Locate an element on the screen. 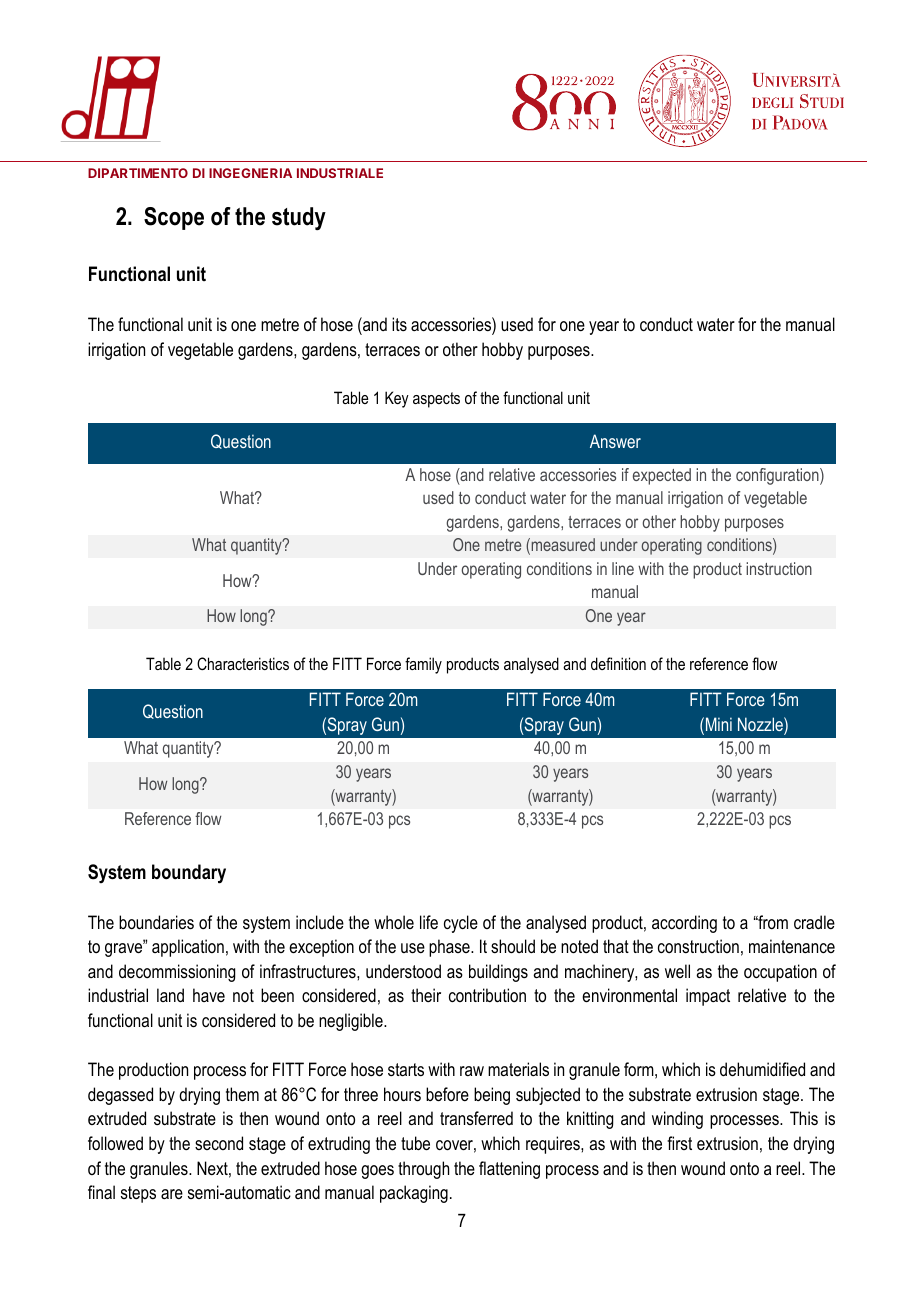  construction is located at coordinates (698, 946).
